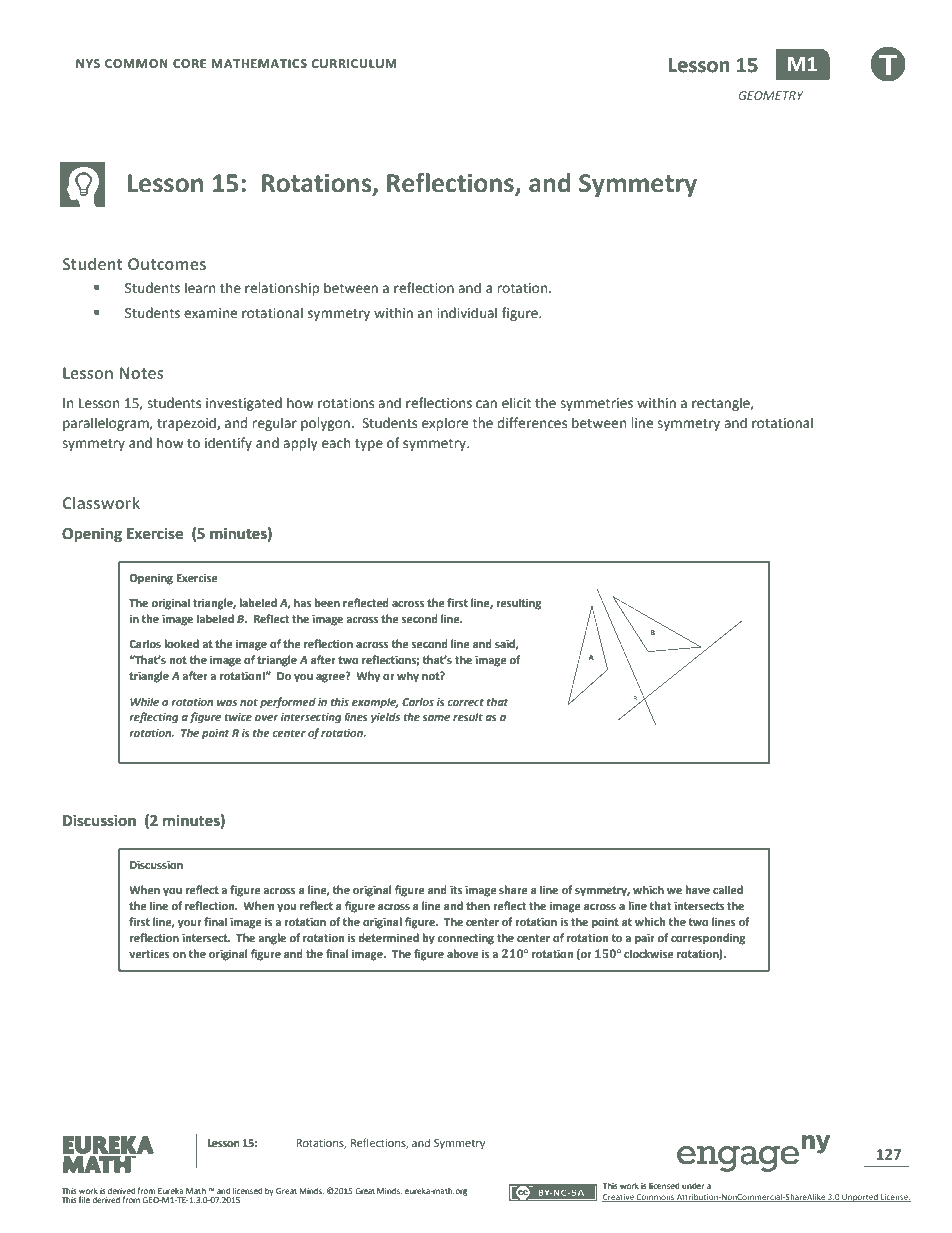  What do you see at coordinates (354, 63) in the screenshot?
I see `CURRICULUM` at bounding box center [354, 63].
